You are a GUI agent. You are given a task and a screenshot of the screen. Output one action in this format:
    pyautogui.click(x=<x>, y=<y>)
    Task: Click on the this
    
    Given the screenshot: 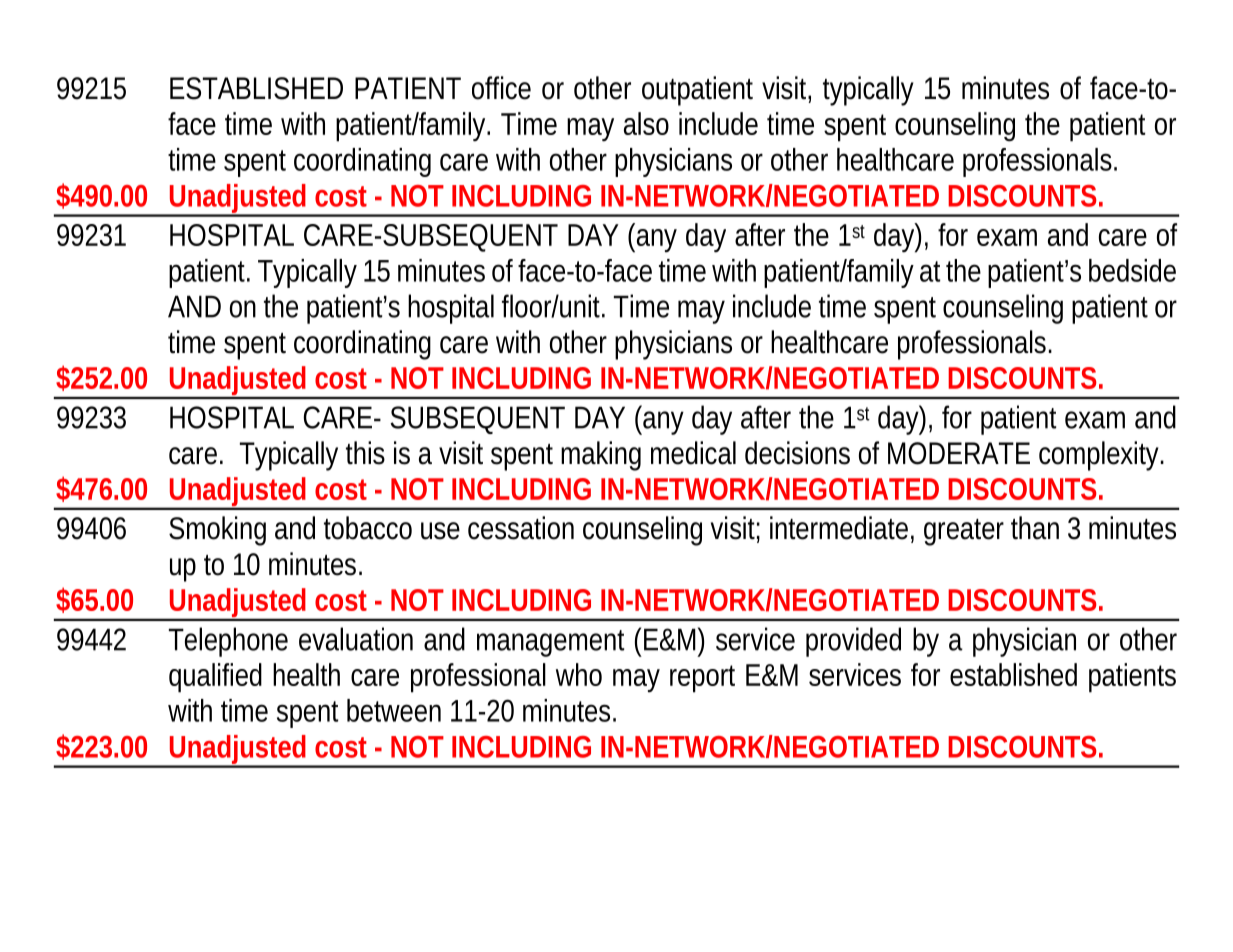 What is the action you would take?
    pyautogui.click(x=365, y=453)
